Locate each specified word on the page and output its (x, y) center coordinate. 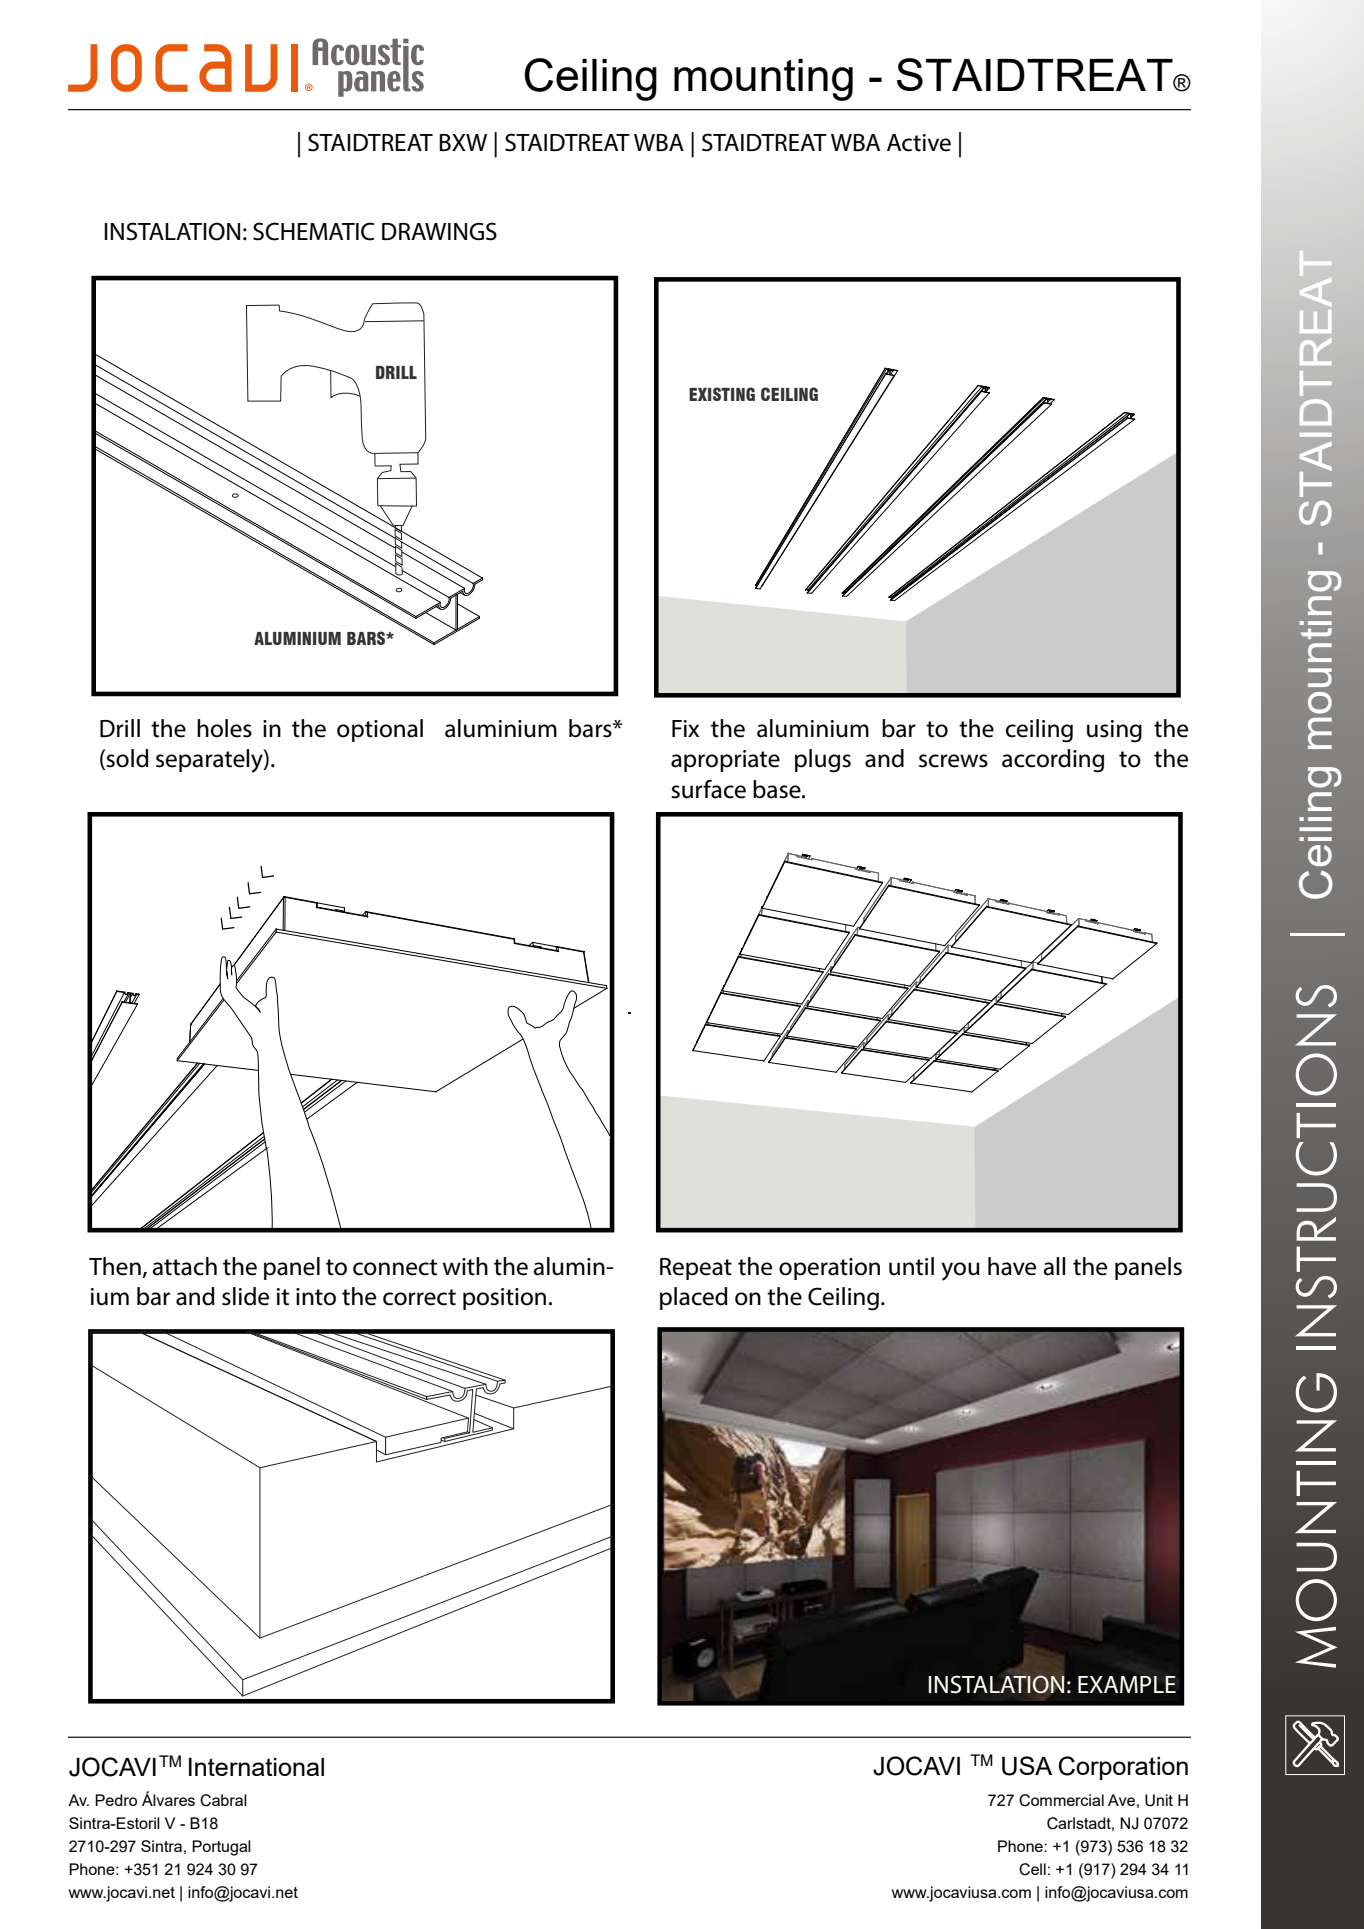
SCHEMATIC (313, 231)
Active (919, 143)
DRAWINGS (439, 231)
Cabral (223, 1800)
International (256, 1767)
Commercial (1061, 1800)
